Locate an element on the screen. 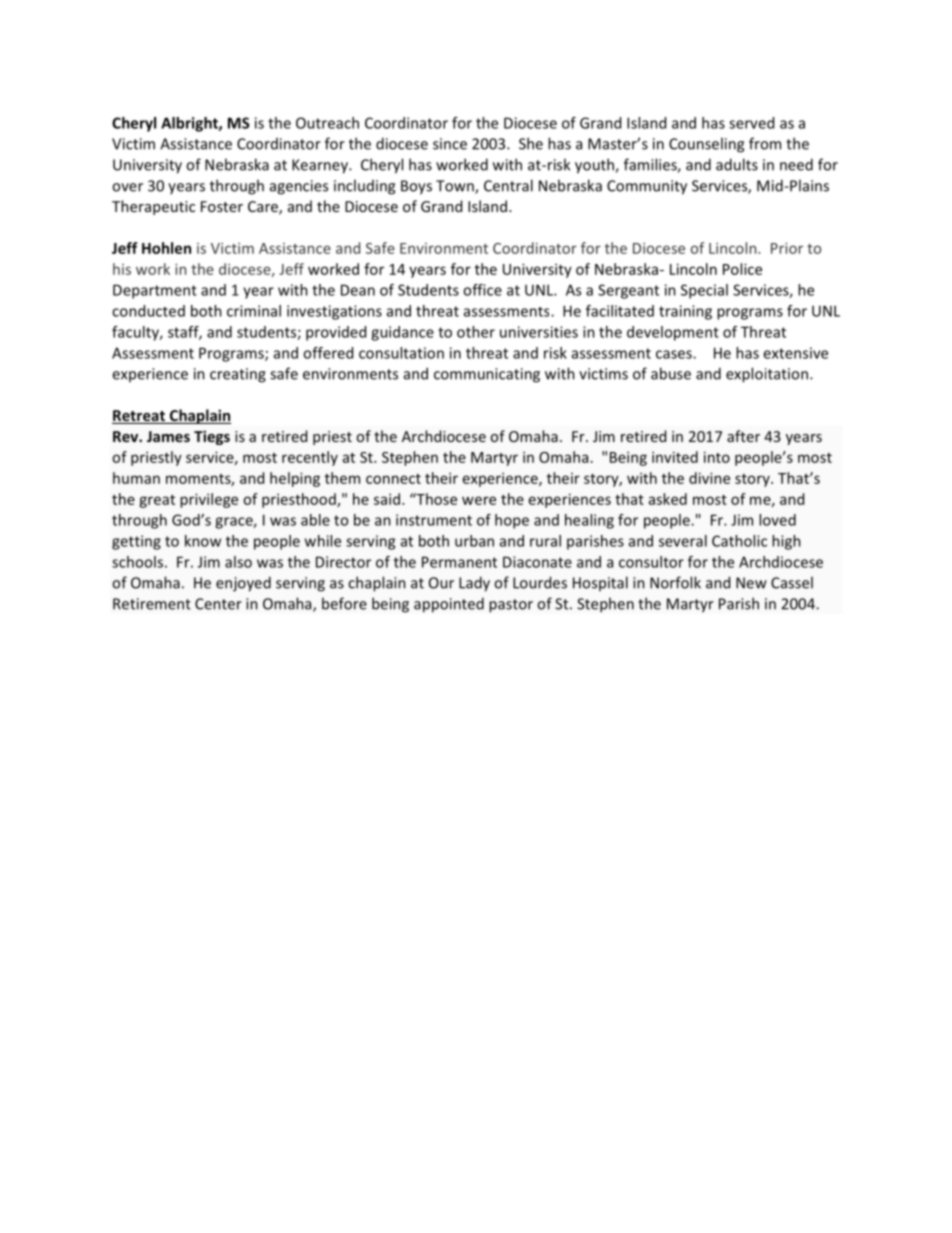  communicating is located at coordinates (487, 375).
